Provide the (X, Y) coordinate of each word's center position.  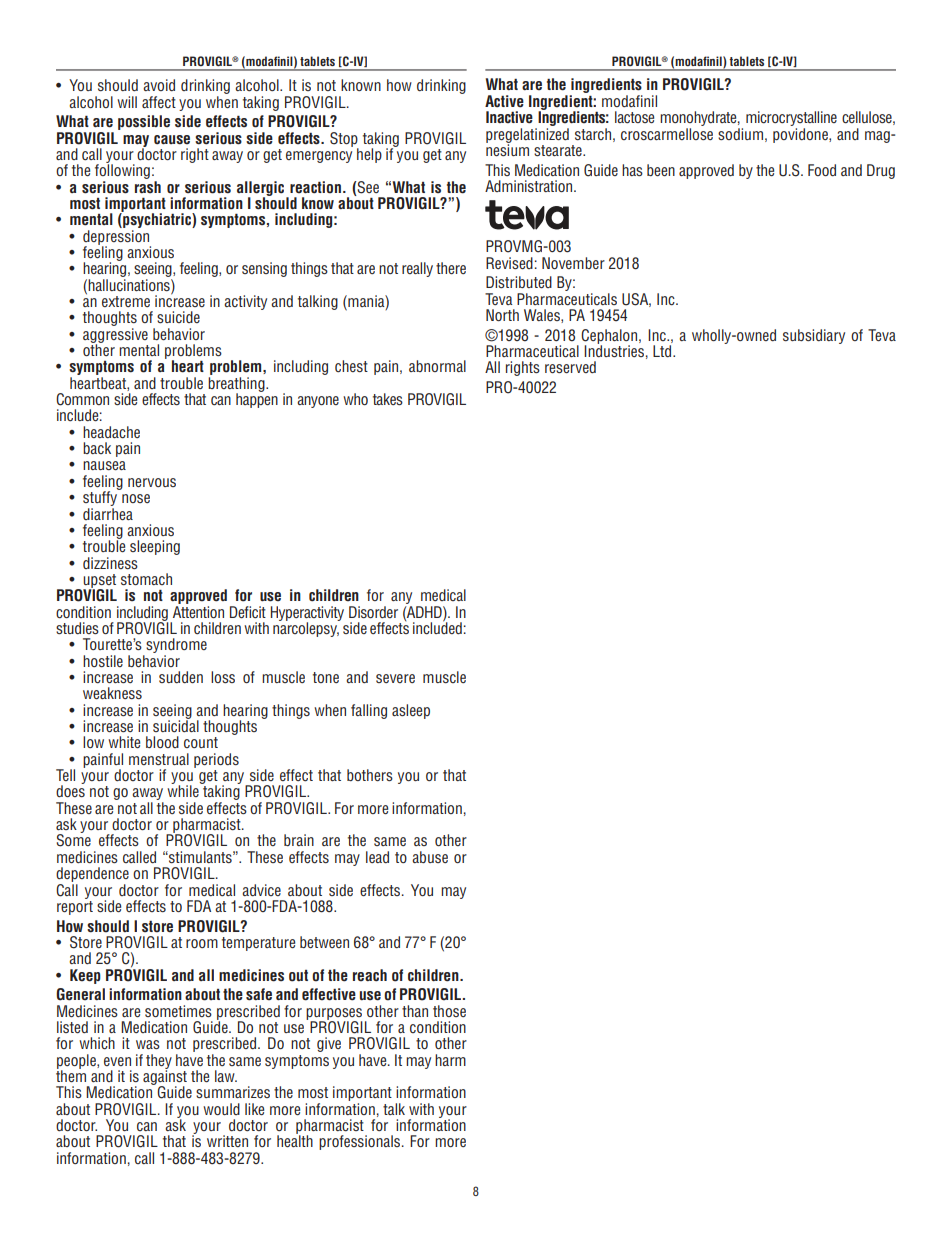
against (165, 1077)
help (369, 155)
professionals (361, 1142)
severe (395, 678)
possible (144, 122)
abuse (430, 857)
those (449, 1011)
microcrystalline (791, 120)
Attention (198, 610)
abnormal (437, 366)
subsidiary (814, 336)
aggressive (115, 336)
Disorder (373, 612)
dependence (92, 876)
